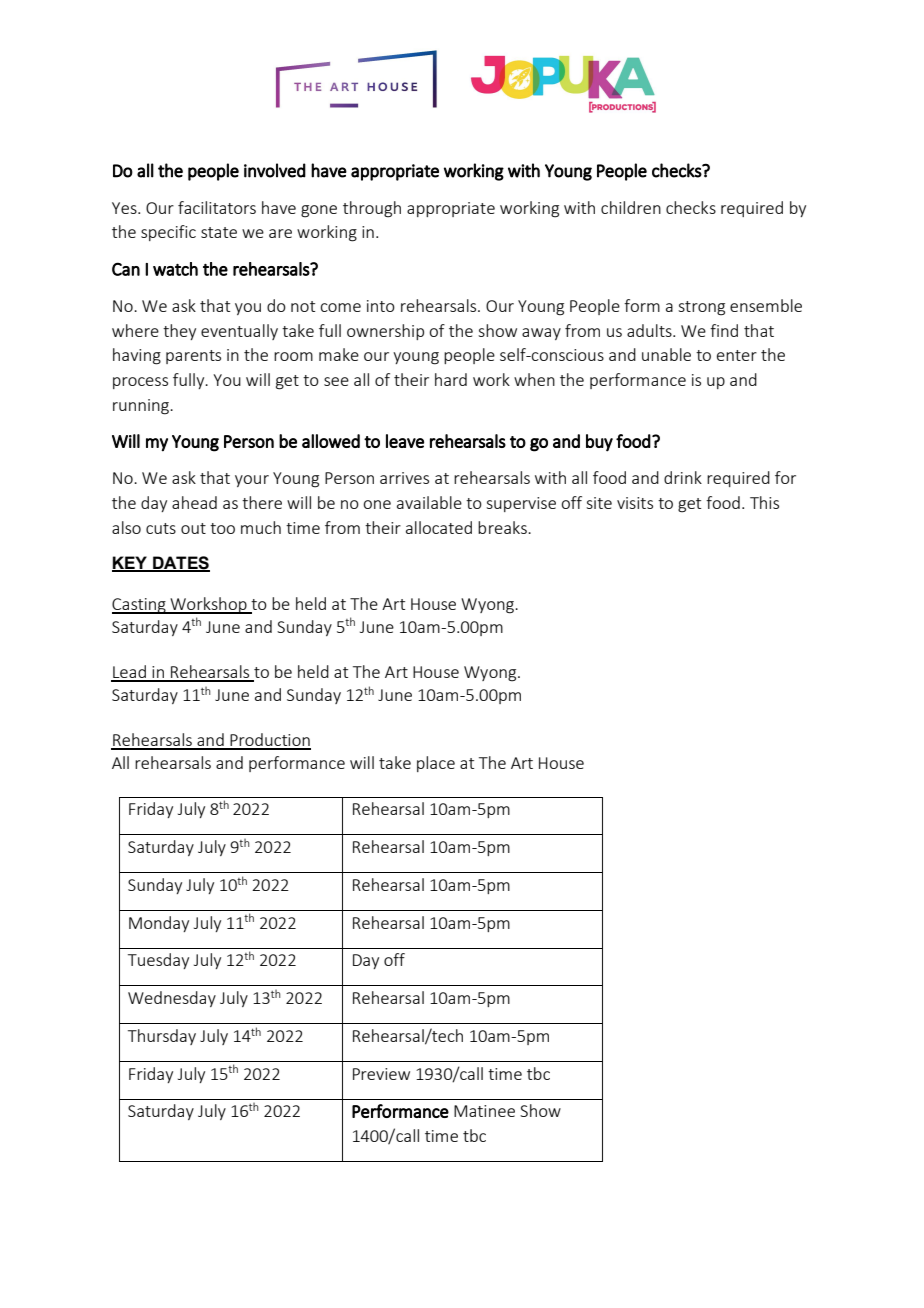  What do you see at coordinates (436, 764) in the document?
I see `place` at bounding box center [436, 764].
